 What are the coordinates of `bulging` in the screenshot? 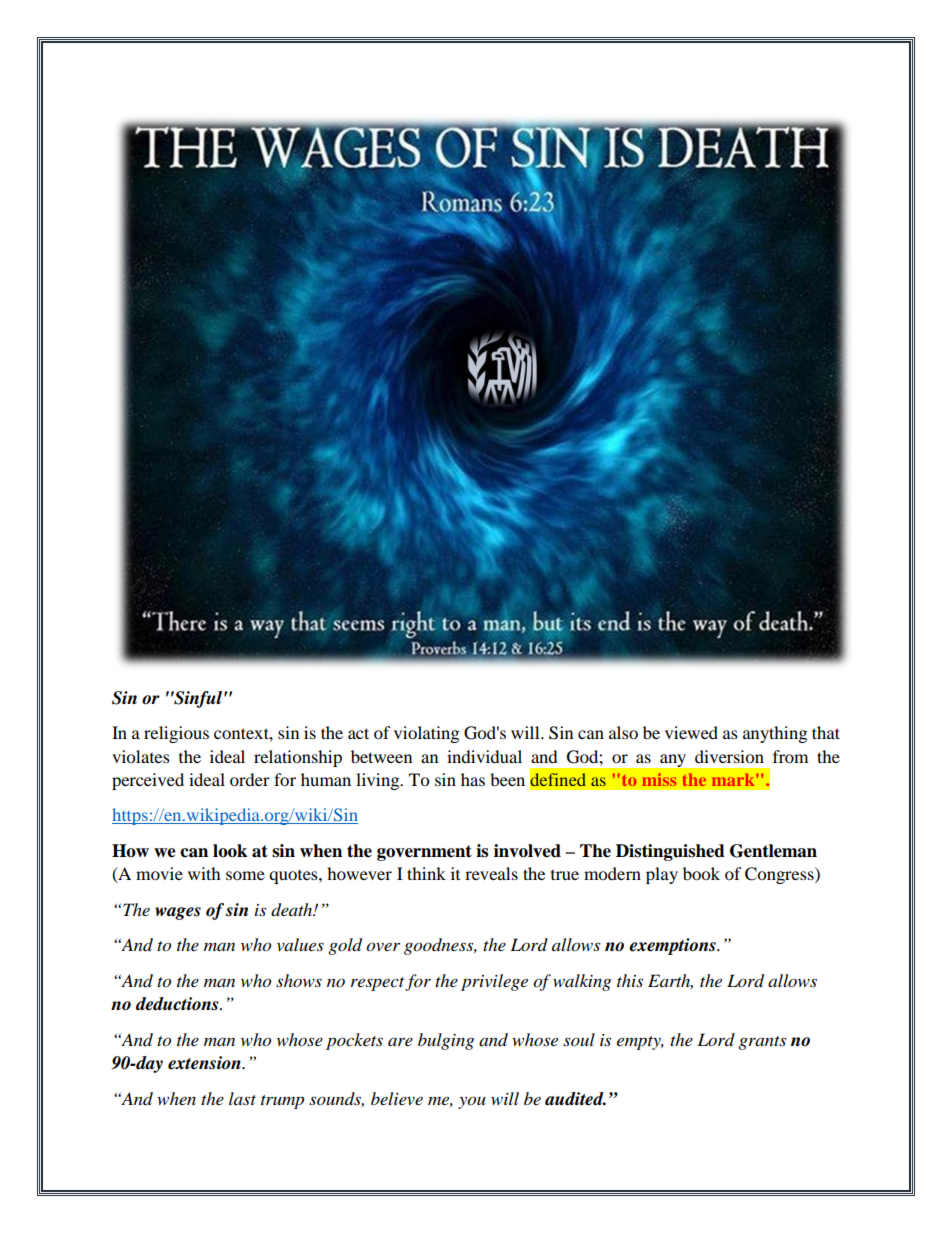 It's located at (446, 1041).
